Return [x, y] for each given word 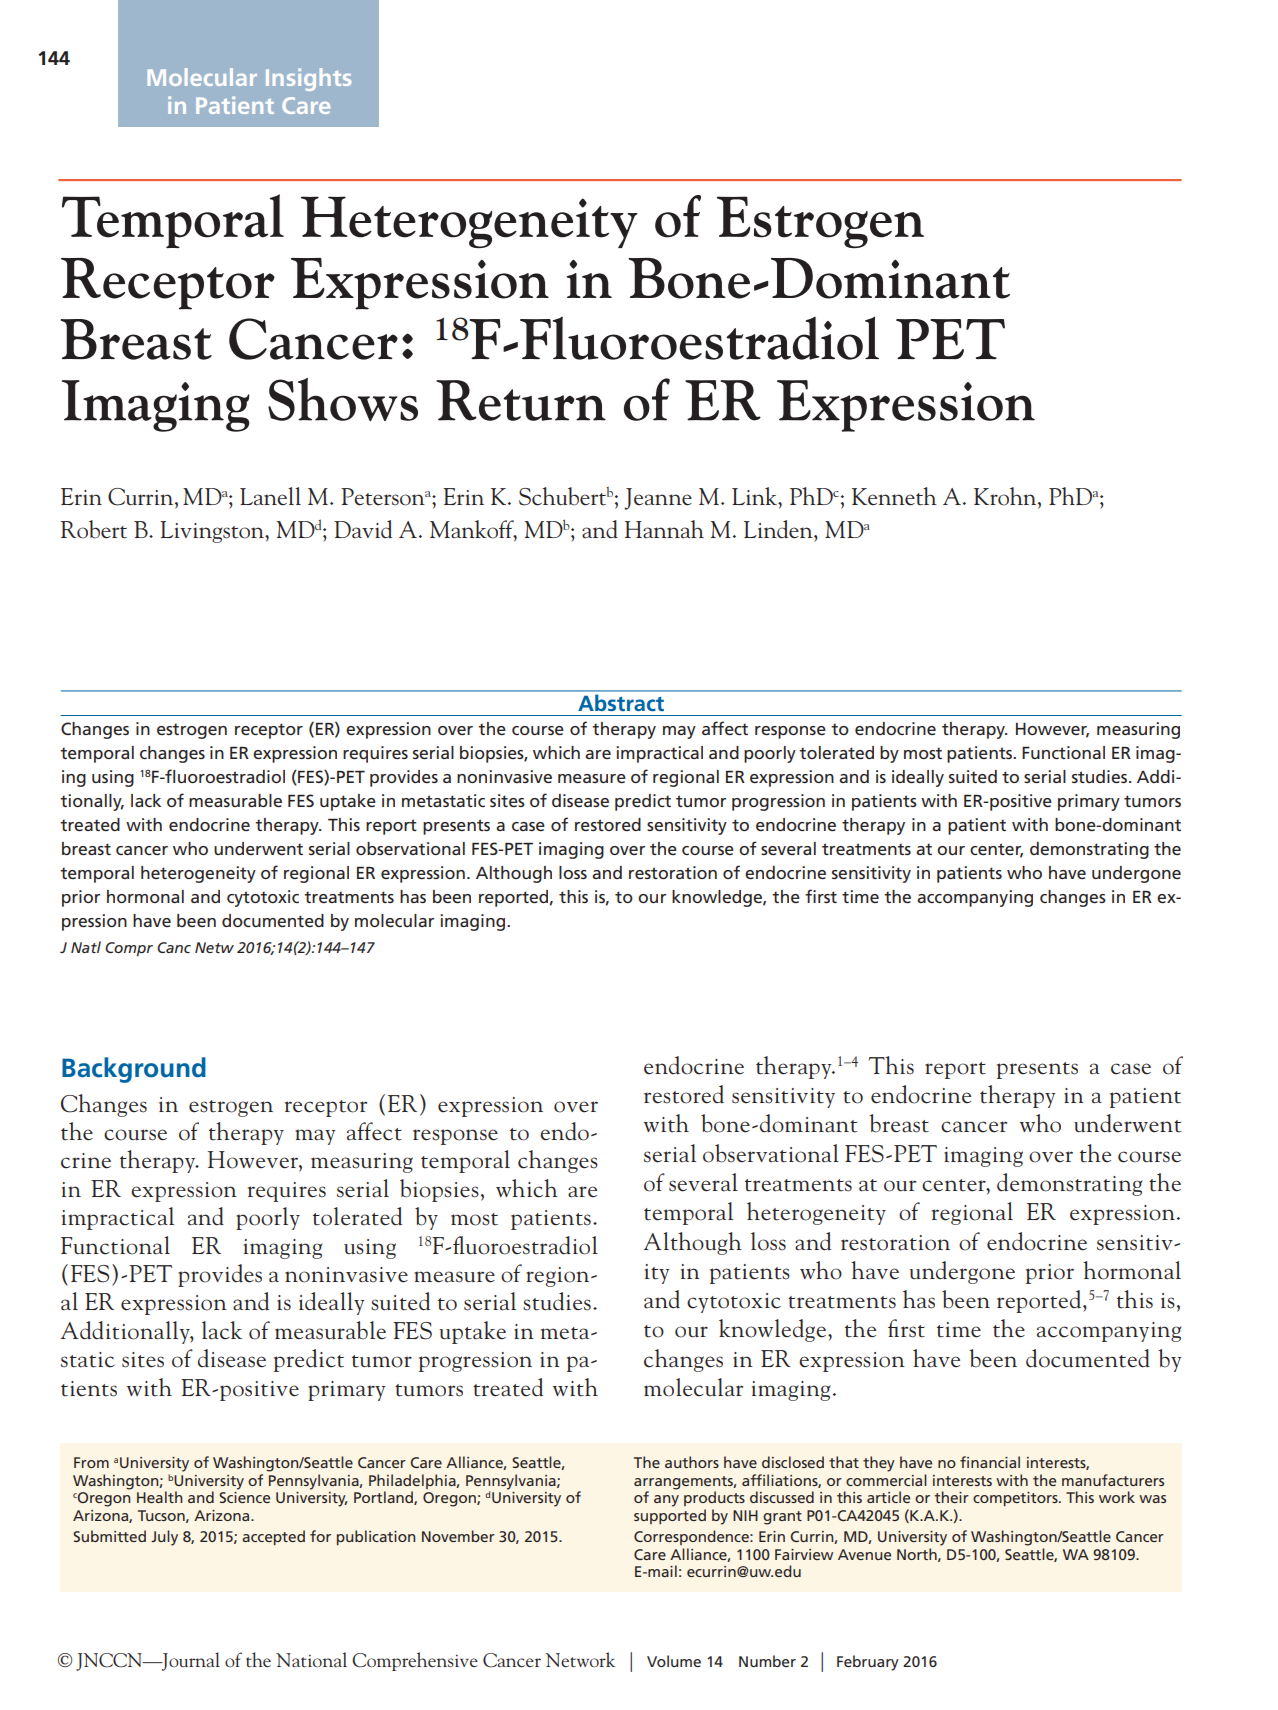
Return [521, 400]
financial [990, 1462]
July [164, 1538]
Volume [674, 1661]
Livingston [213, 532]
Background [134, 1070]
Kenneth [894, 496]
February [868, 1663]
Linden [779, 529]
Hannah [664, 529]
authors [692, 1462]
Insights [308, 79]
